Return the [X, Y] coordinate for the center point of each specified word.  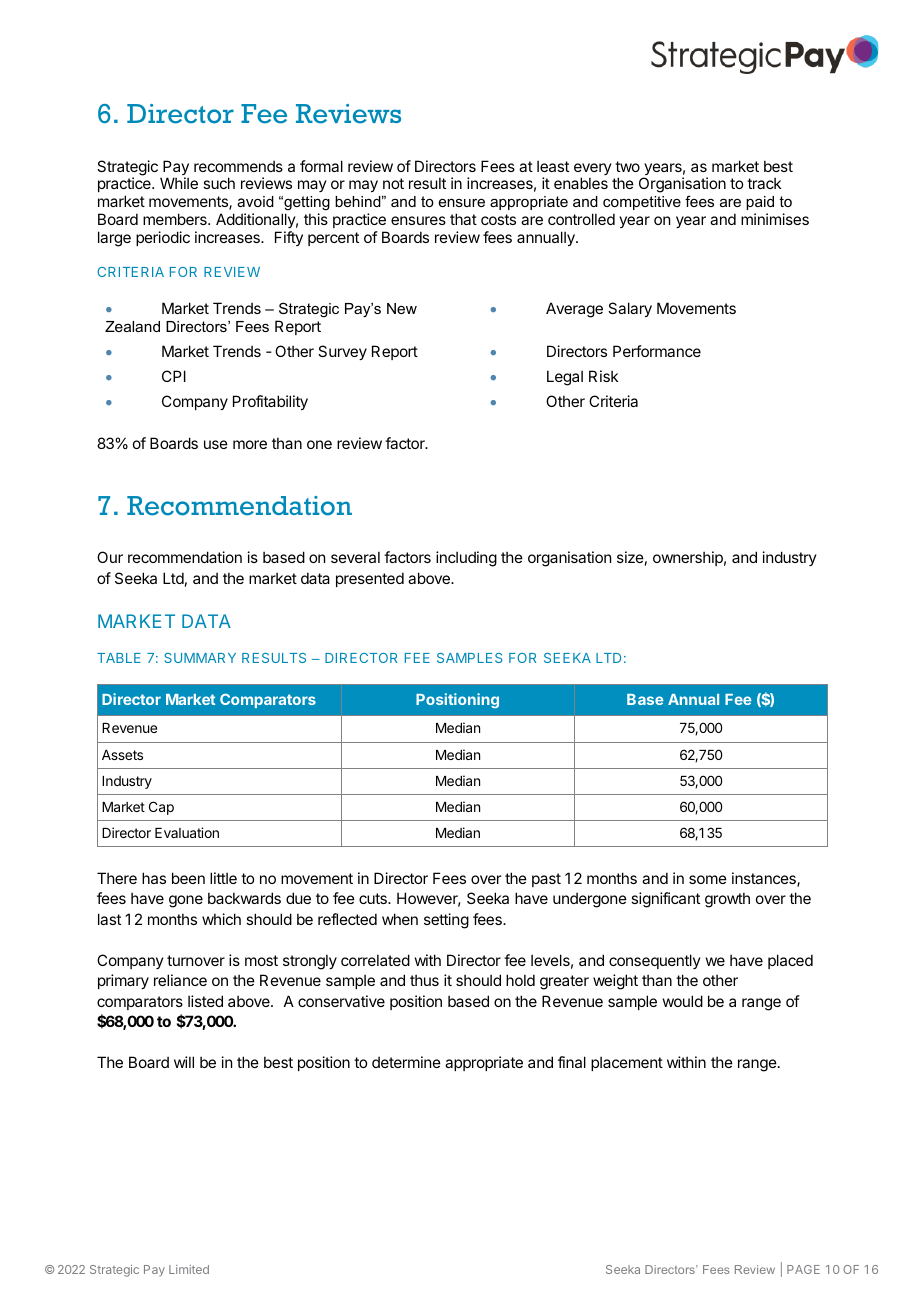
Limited [189, 1269]
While [179, 183]
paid [760, 203]
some [708, 879]
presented [370, 579]
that [463, 219]
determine [406, 1062]
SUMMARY [200, 658]
